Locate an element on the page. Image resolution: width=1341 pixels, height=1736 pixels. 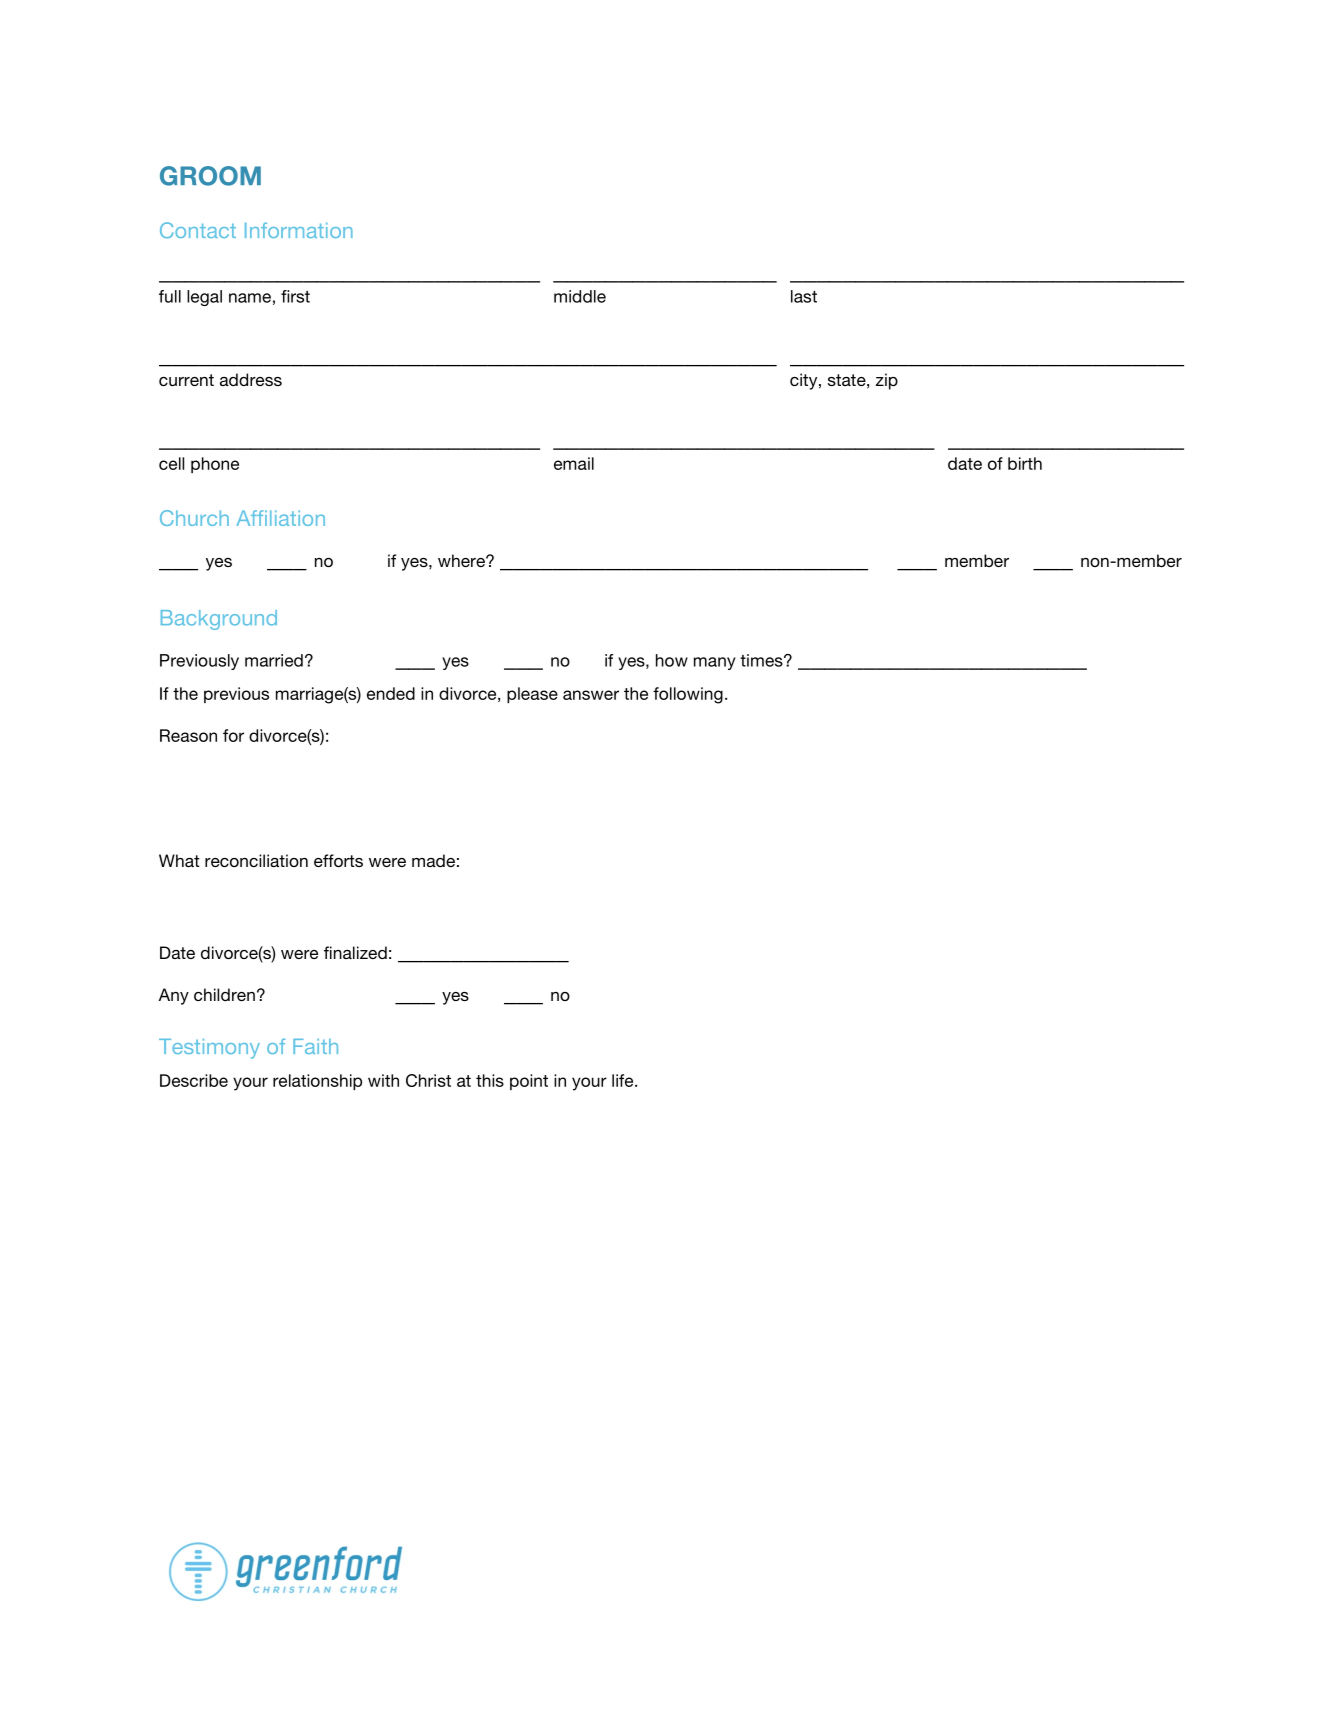
made is located at coordinates (433, 860).
